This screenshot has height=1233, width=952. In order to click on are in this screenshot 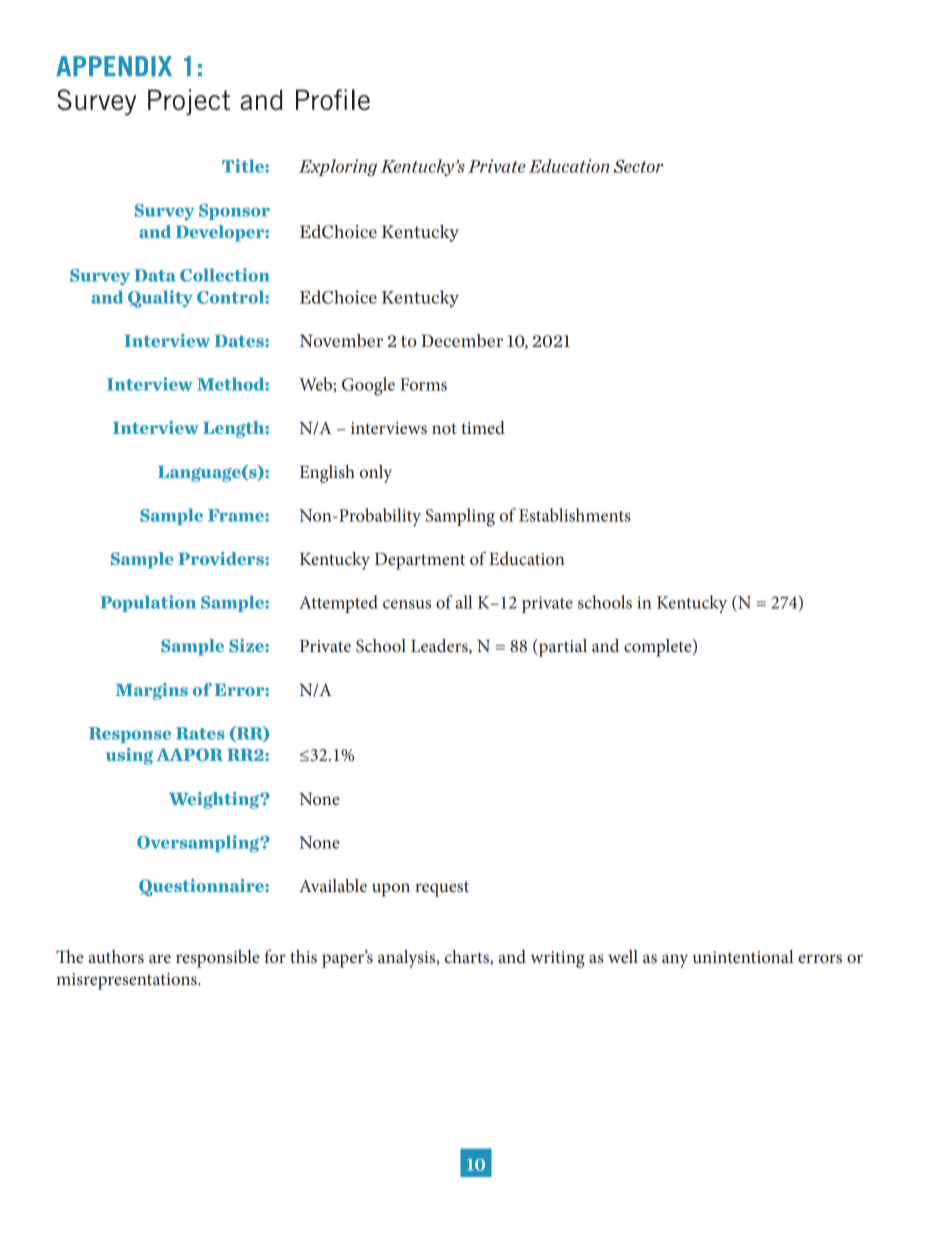, I will do `click(160, 958)`.
